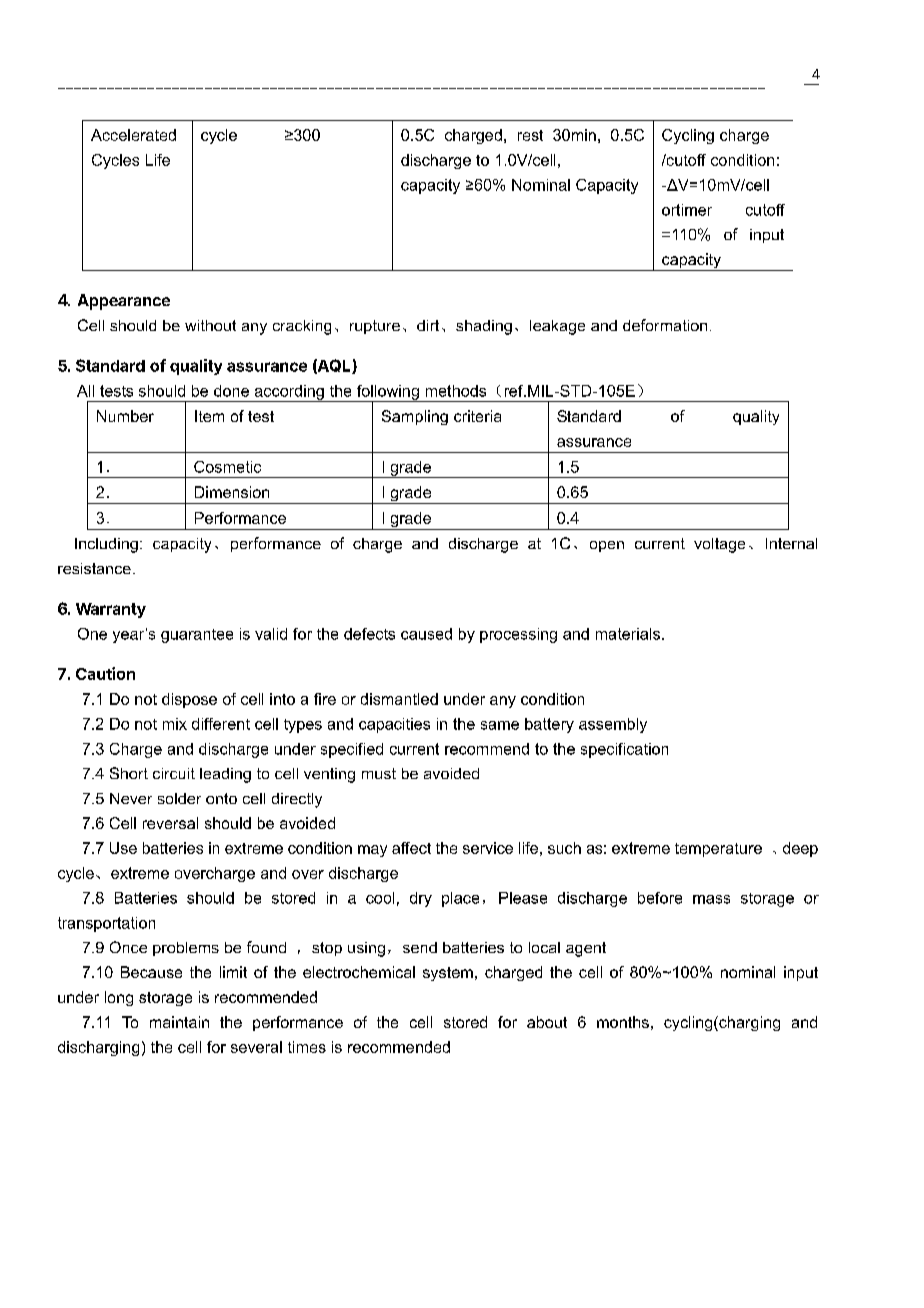 Image resolution: width=924 pixels, height=1308 pixels. Describe the element at coordinates (133, 135) in the image. I see `Accelerated` at that location.
